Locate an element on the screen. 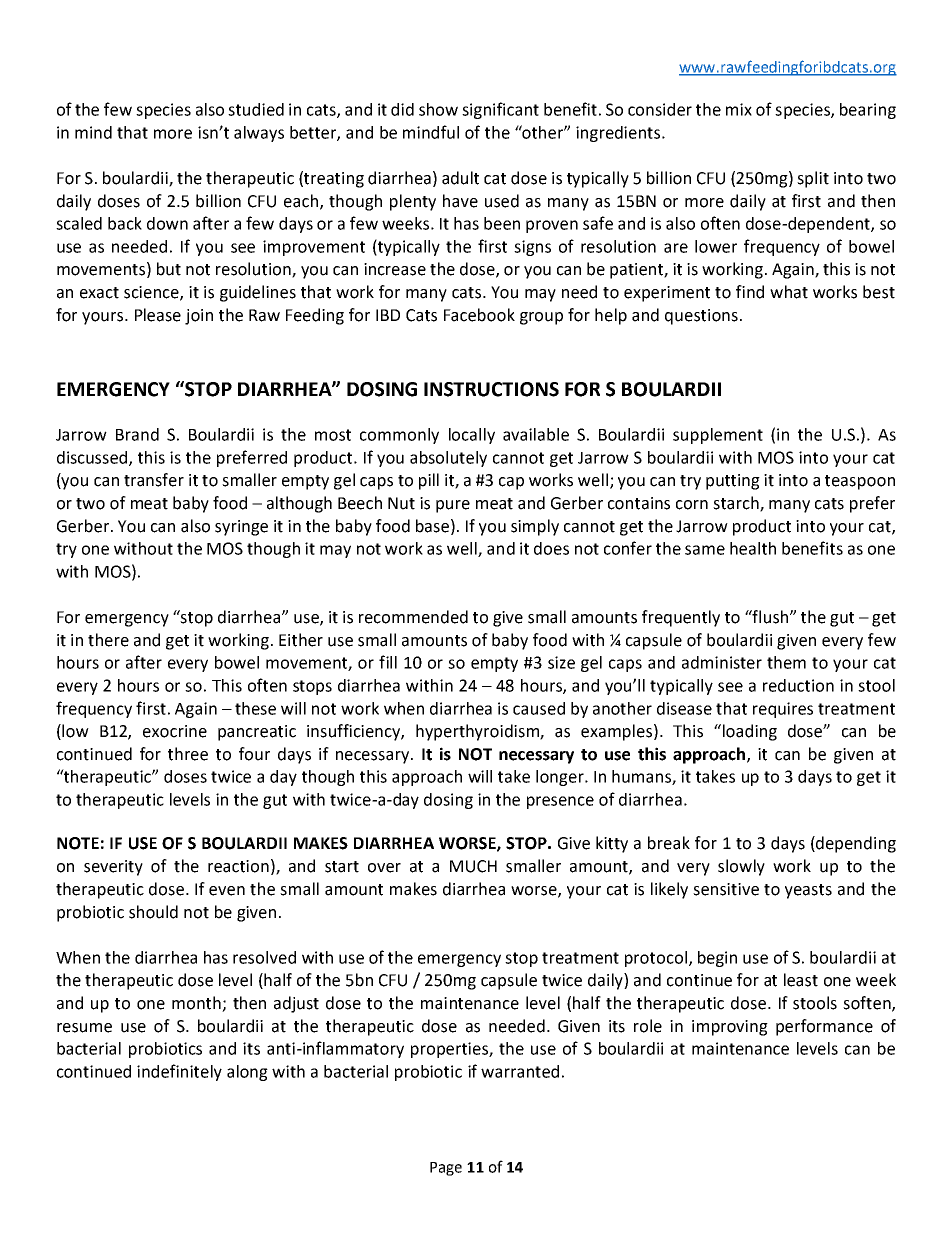 The width and height of the screenshot is (952, 1233). significant is located at coordinates (500, 110).
